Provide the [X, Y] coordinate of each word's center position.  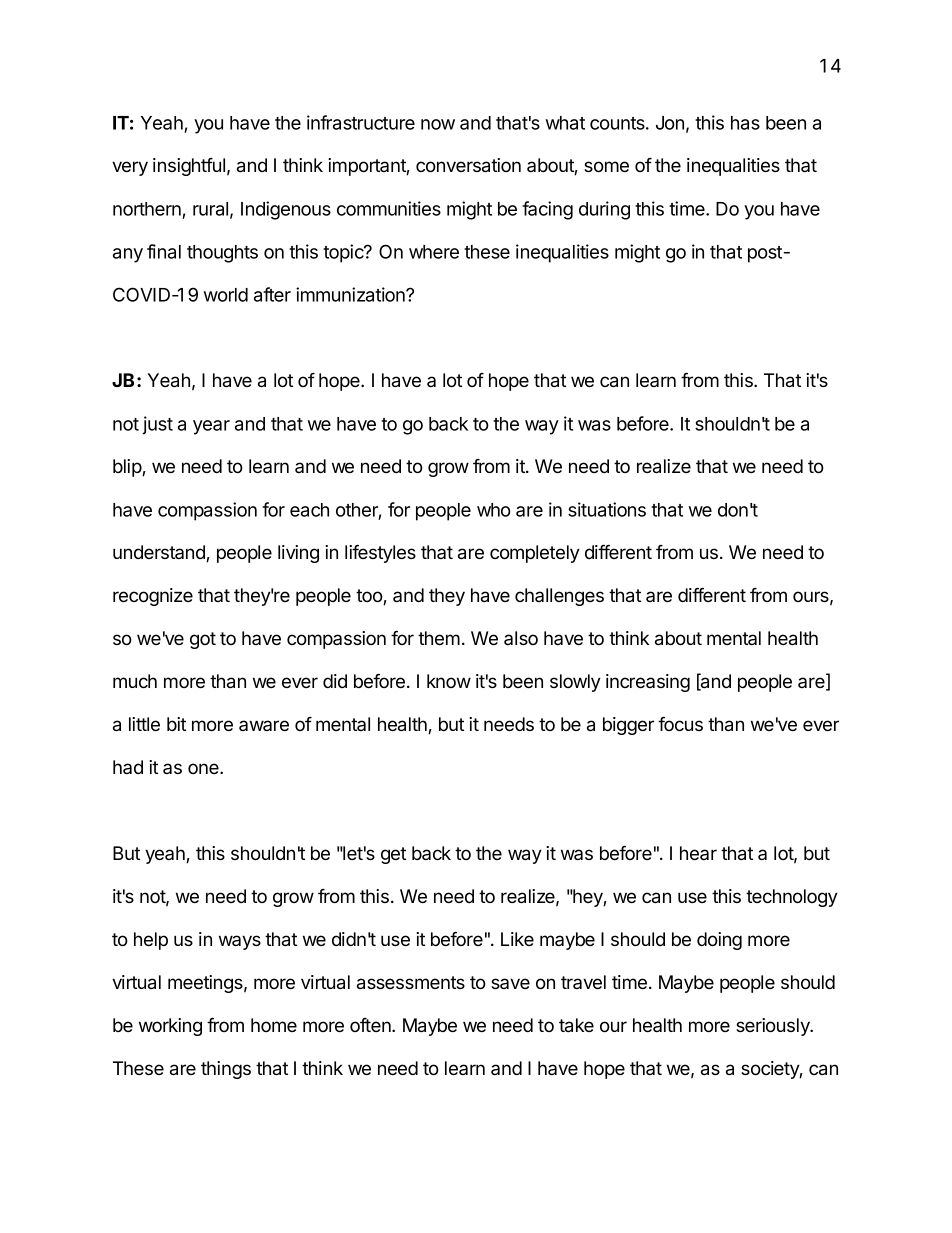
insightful [189, 167]
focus [680, 723]
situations [607, 509]
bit [176, 724]
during [604, 210]
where [434, 252]
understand [160, 553]
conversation [468, 165]
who [494, 510]
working [170, 1027]
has [745, 123]
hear [698, 853]
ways [240, 942]
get [393, 855]
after [272, 294]
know [449, 681]
